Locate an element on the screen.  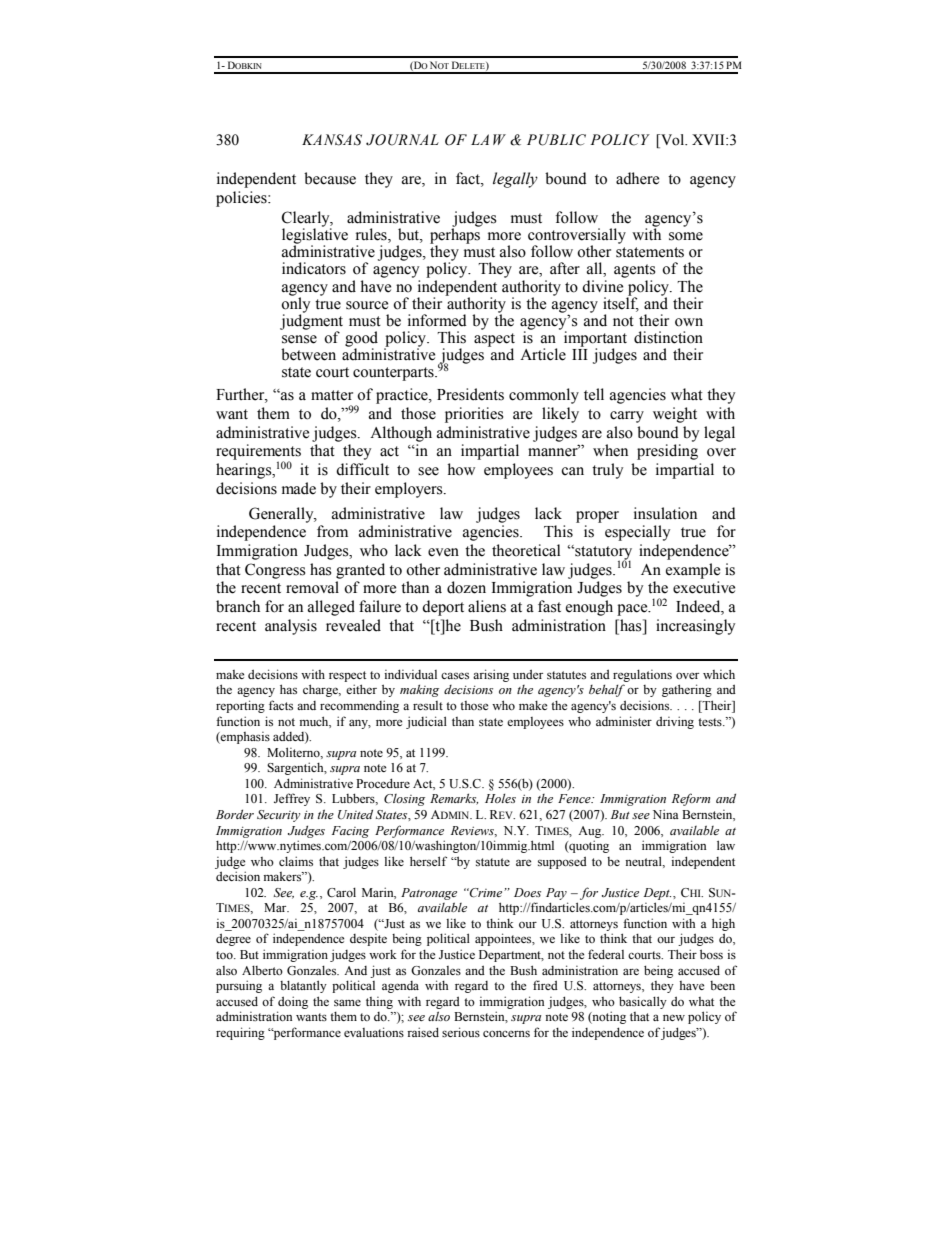
Nina is located at coordinates (666, 814).
